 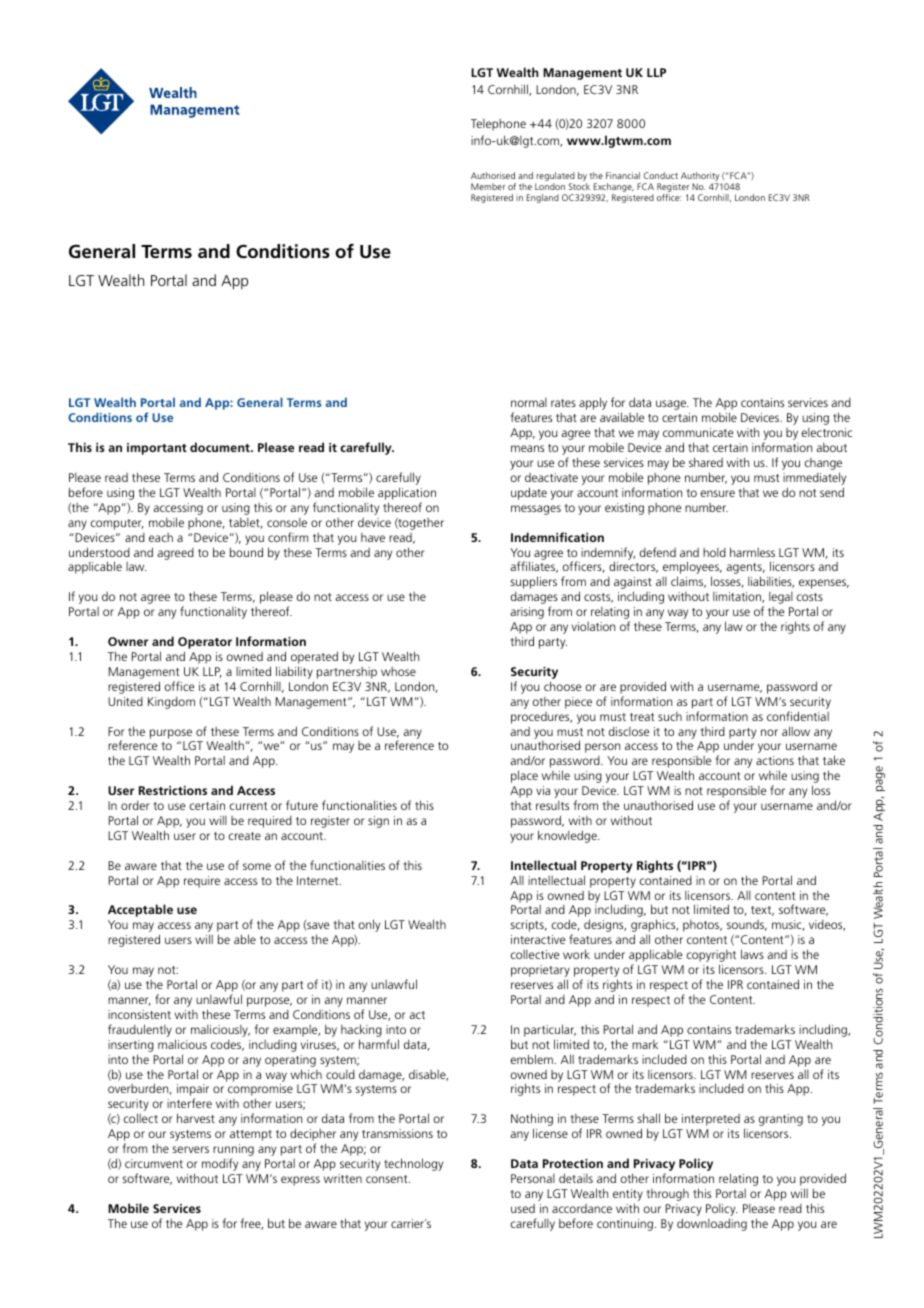 I want to click on whose, so click(x=398, y=671).
